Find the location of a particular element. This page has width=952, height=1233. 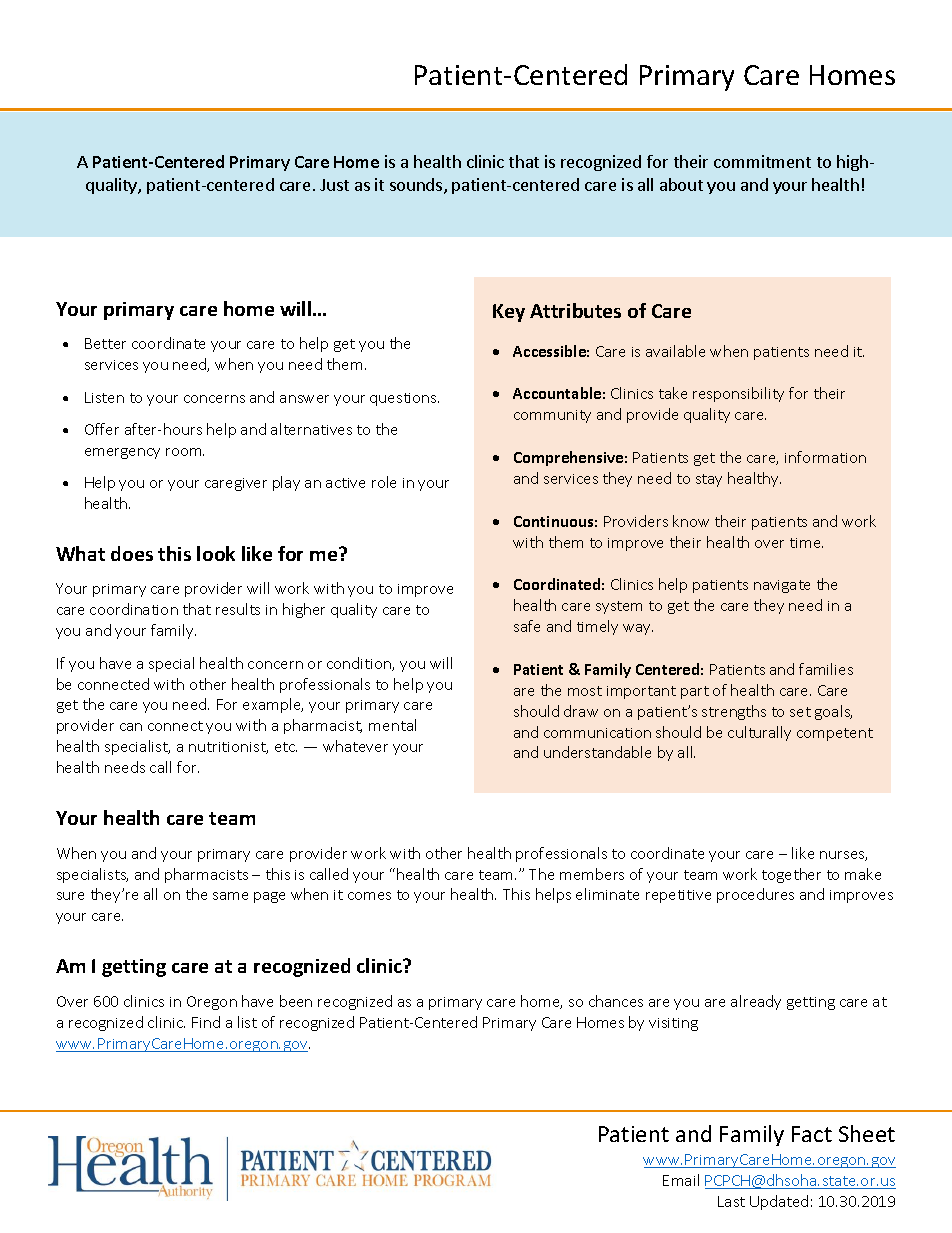

same is located at coordinates (230, 896).
